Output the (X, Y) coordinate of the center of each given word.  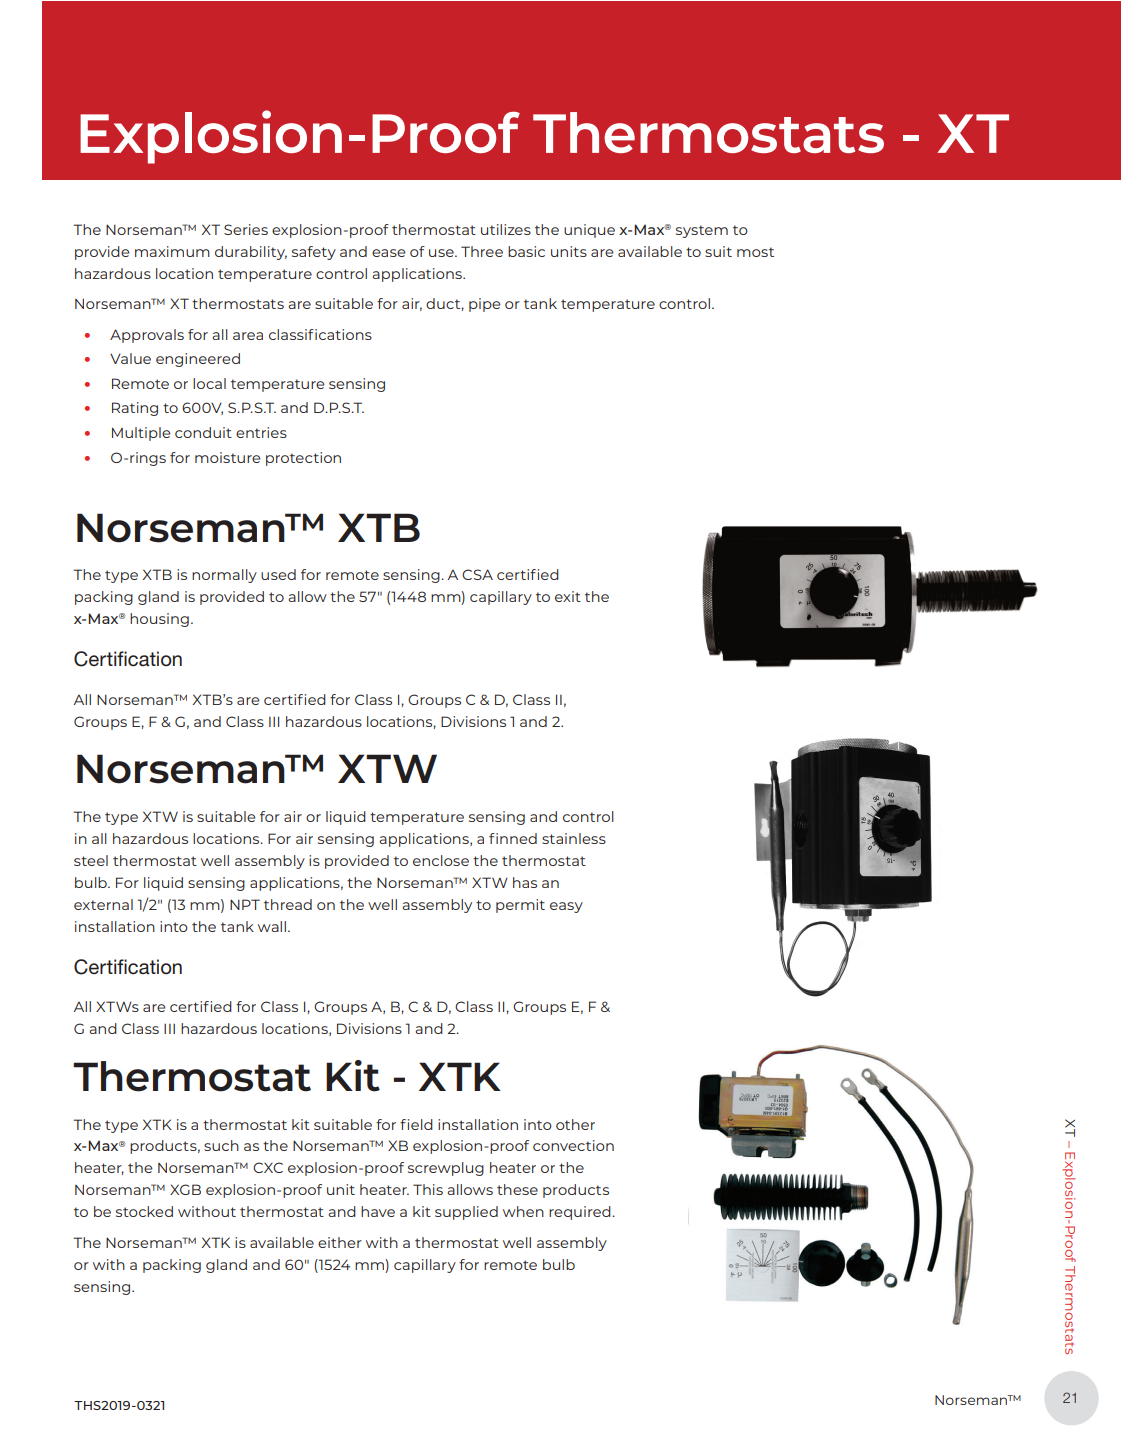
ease (388, 253)
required (581, 1213)
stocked (144, 1211)
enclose (441, 860)
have (378, 1211)
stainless (574, 838)
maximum (172, 251)
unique (589, 231)
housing (159, 620)
